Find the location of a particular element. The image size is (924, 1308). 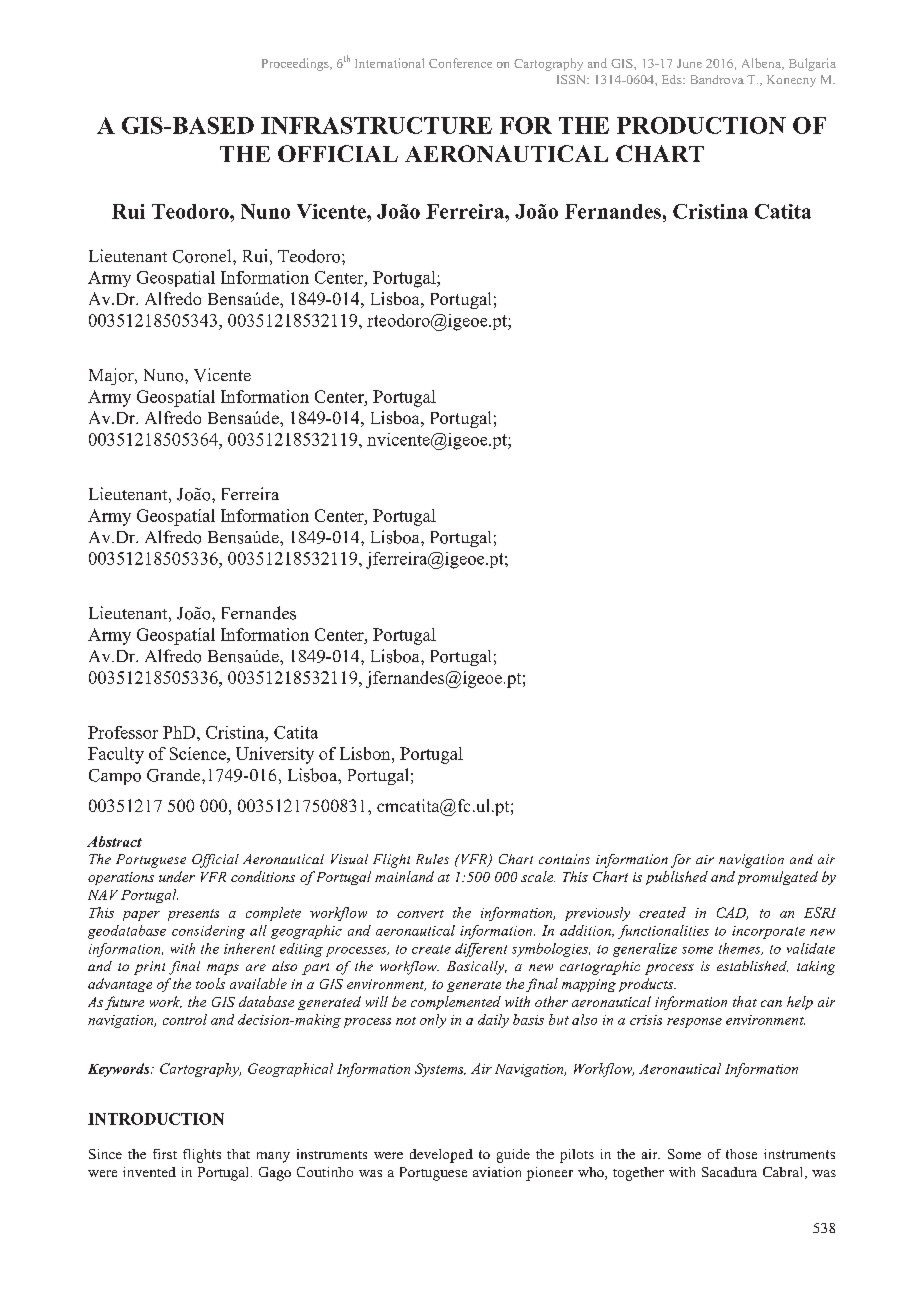

first is located at coordinates (165, 1154).
